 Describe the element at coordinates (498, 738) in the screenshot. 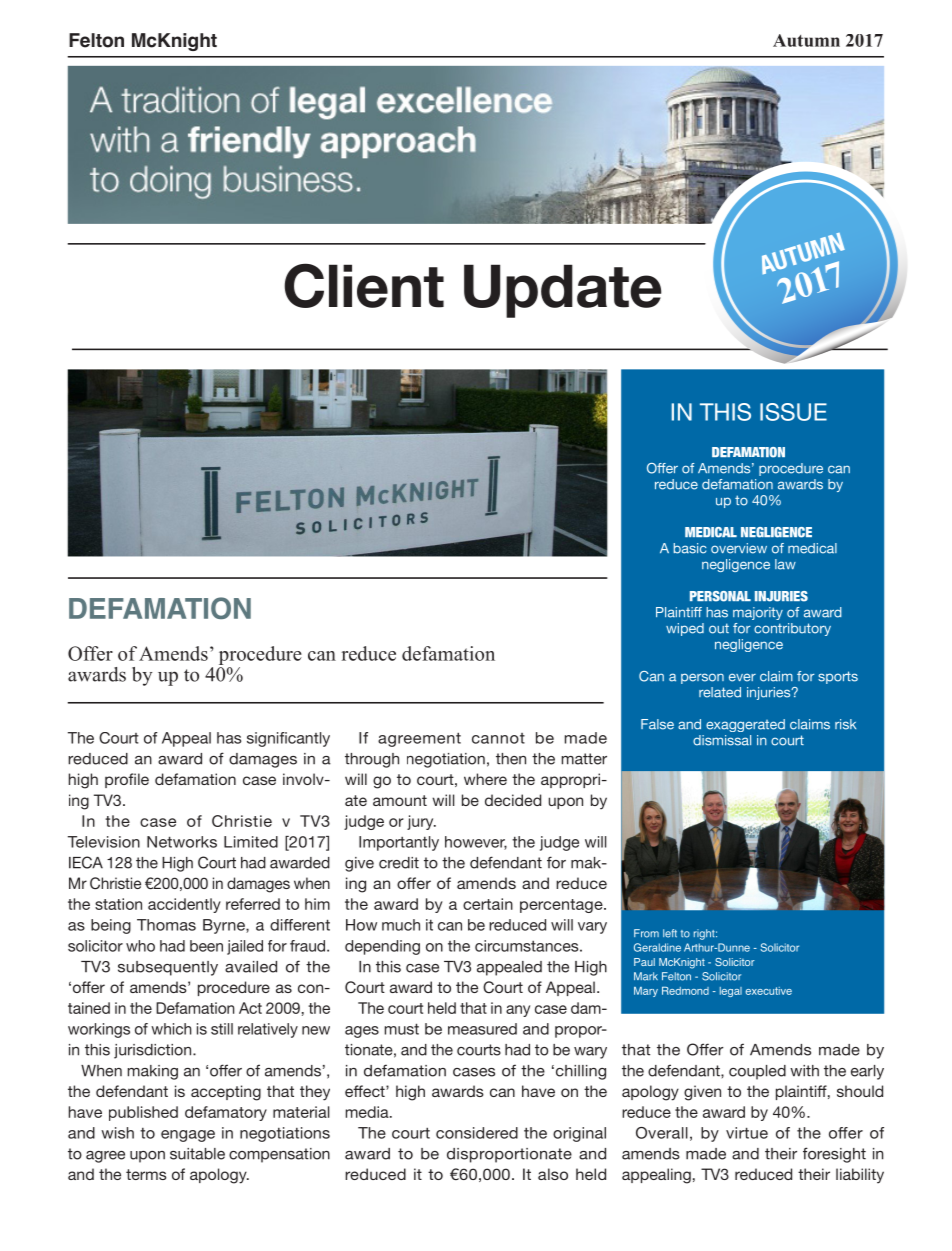

I see `cannot` at that location.
